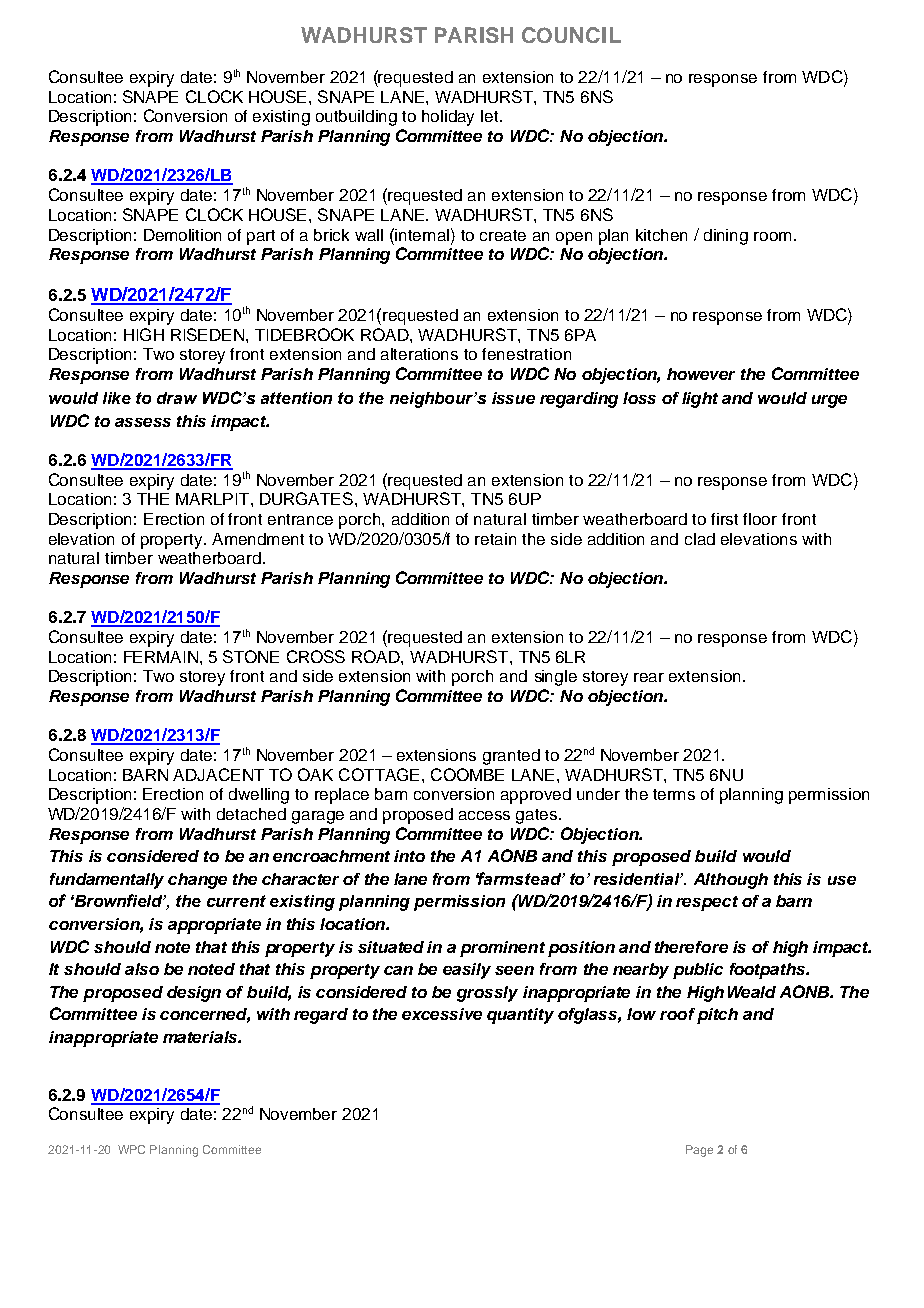  What do you see at coordinates (491, 116) in the screenshot?
I see `let` at bounding box center [491, 116].
